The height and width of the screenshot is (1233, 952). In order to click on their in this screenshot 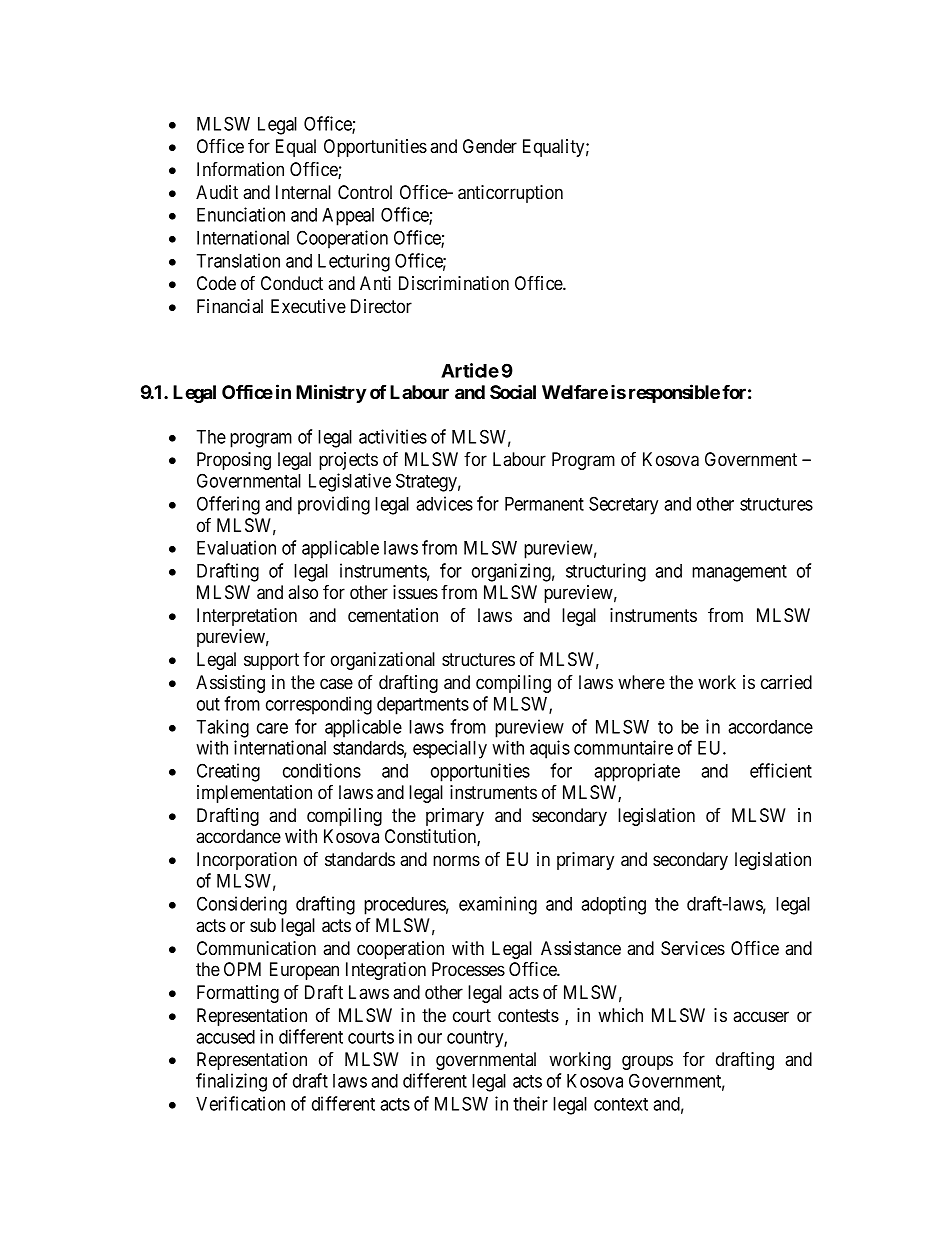, I will do `click(530, 1103)`.
